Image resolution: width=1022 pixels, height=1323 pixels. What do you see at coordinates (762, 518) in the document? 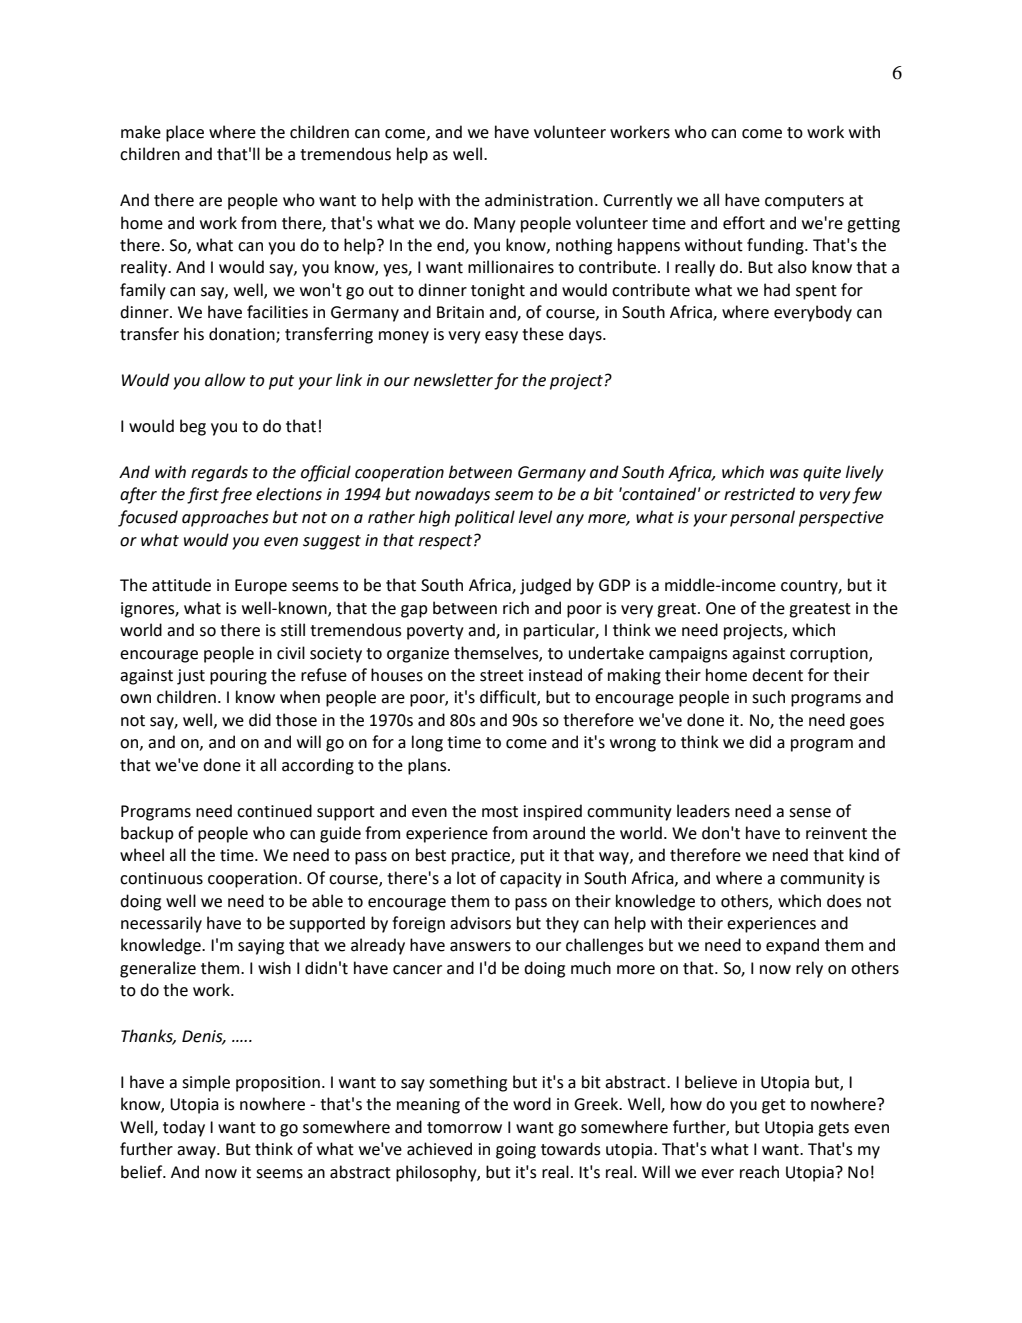
I see `personal` at bounding box center [762, 518].
